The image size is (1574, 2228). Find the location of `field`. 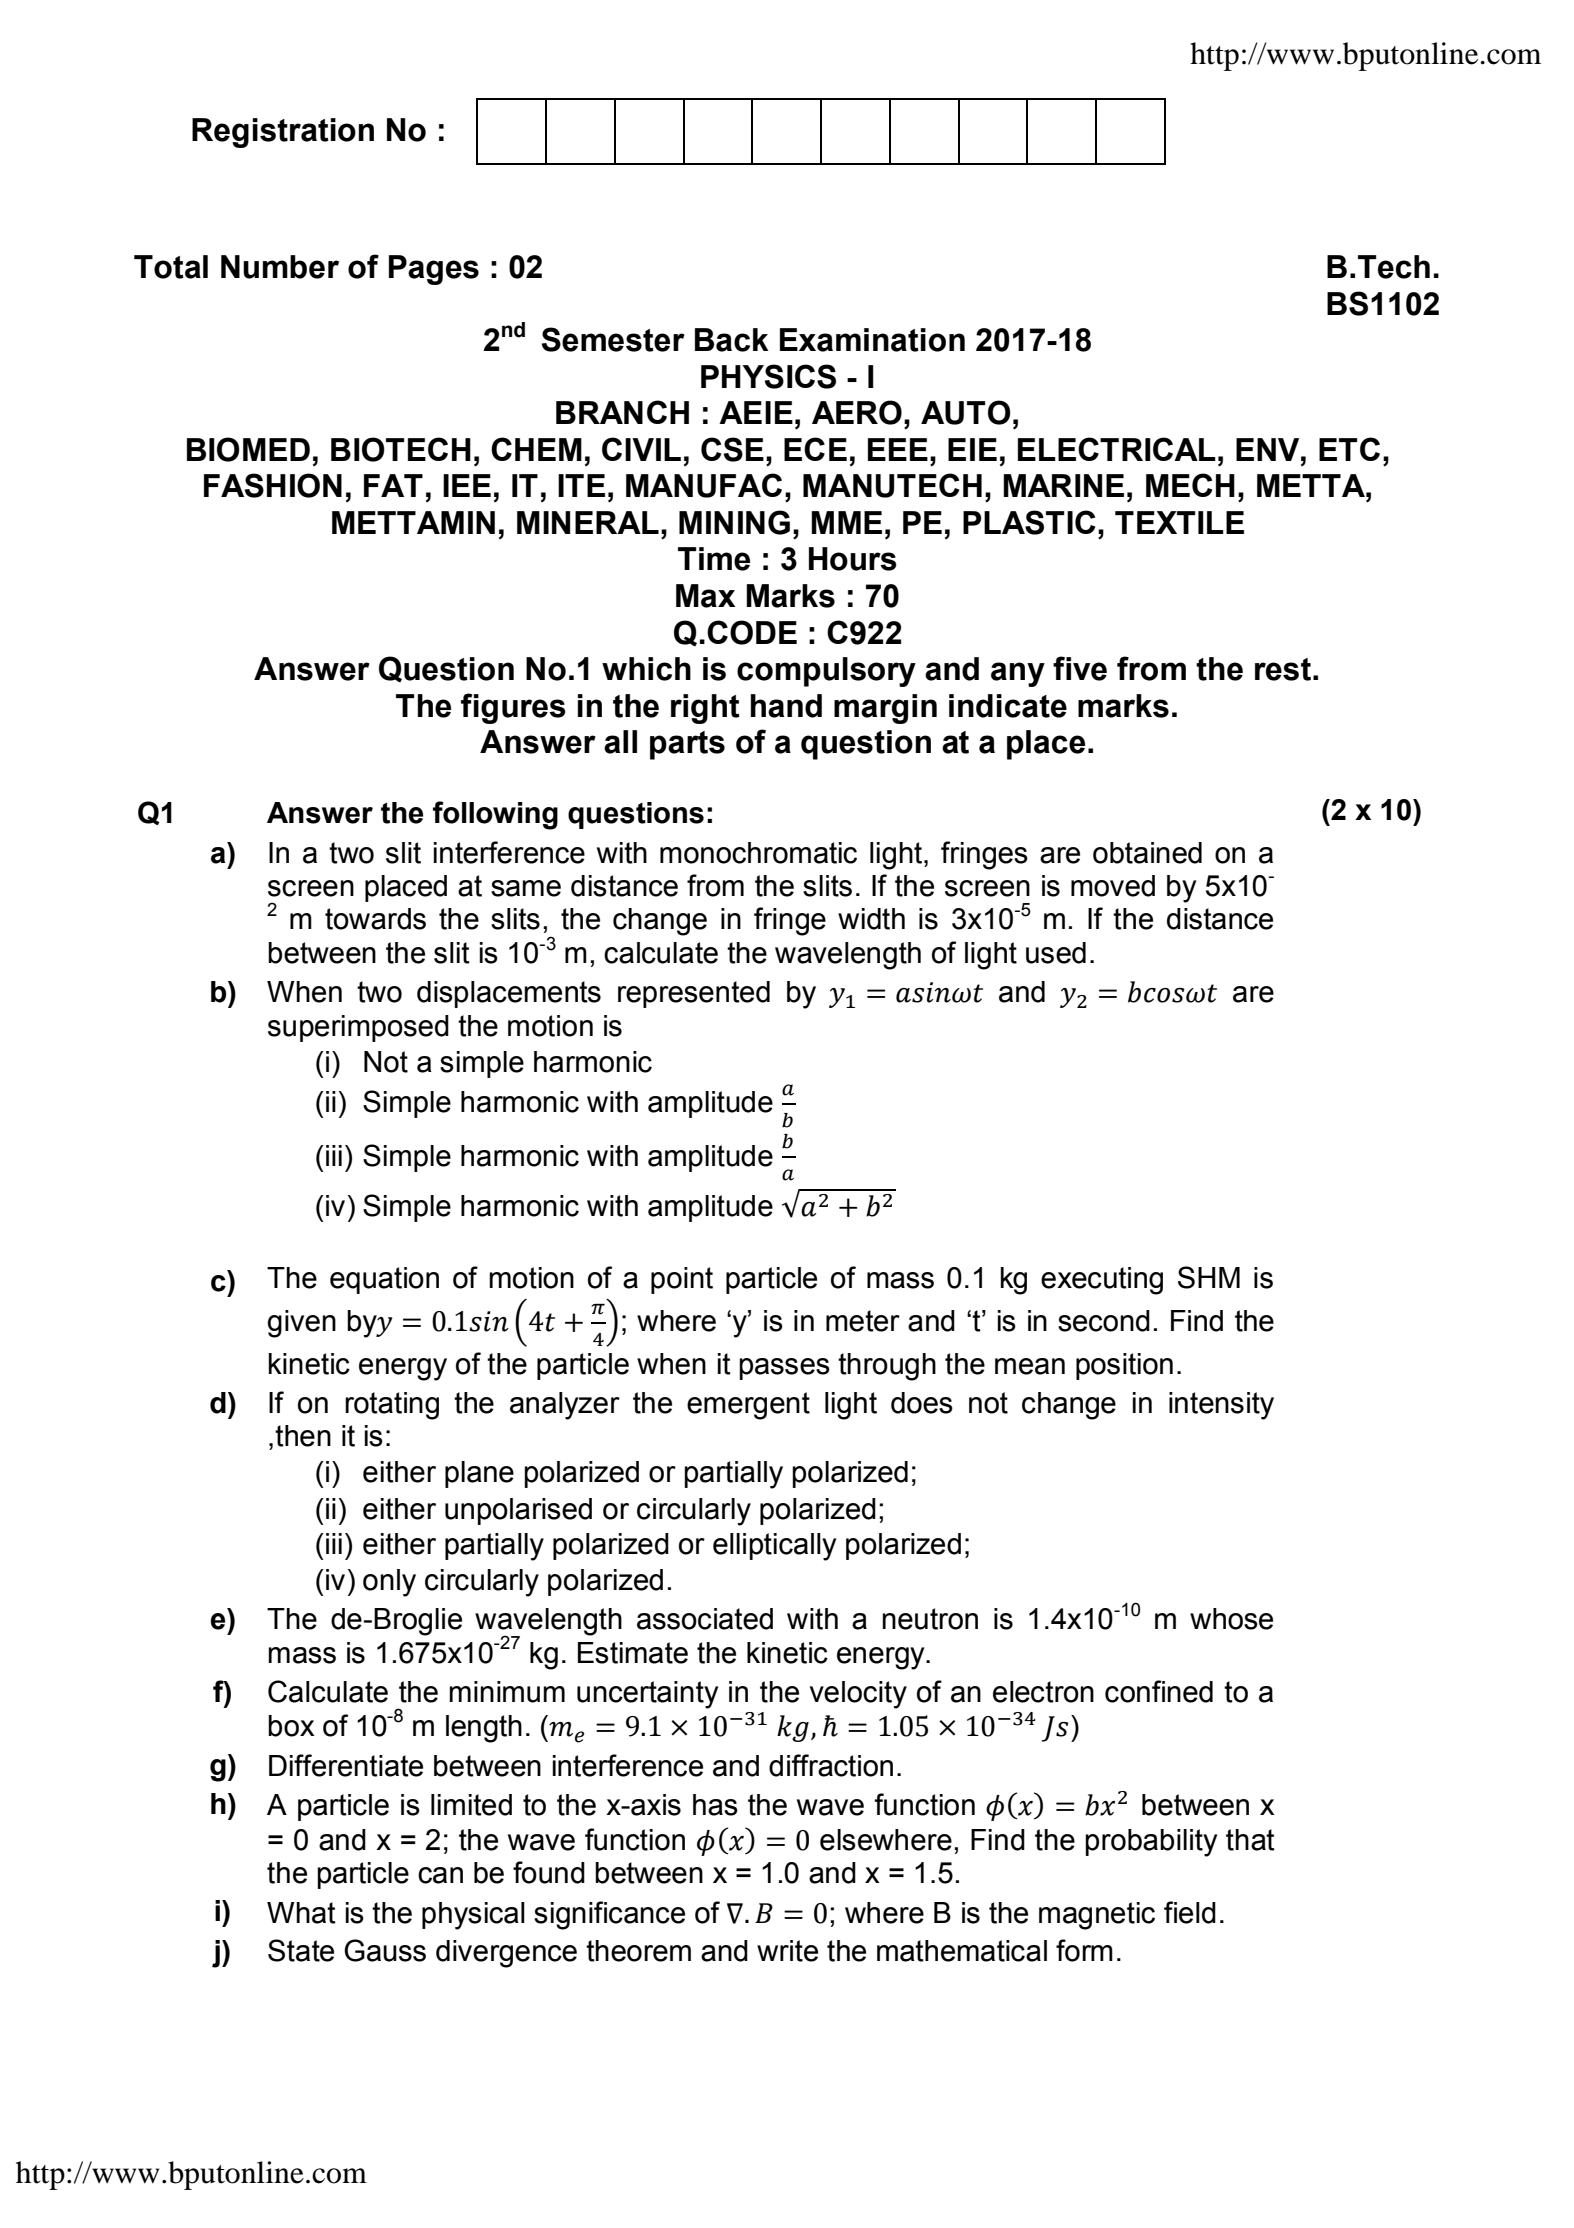

field is located at coordinates (1190, 1912).
